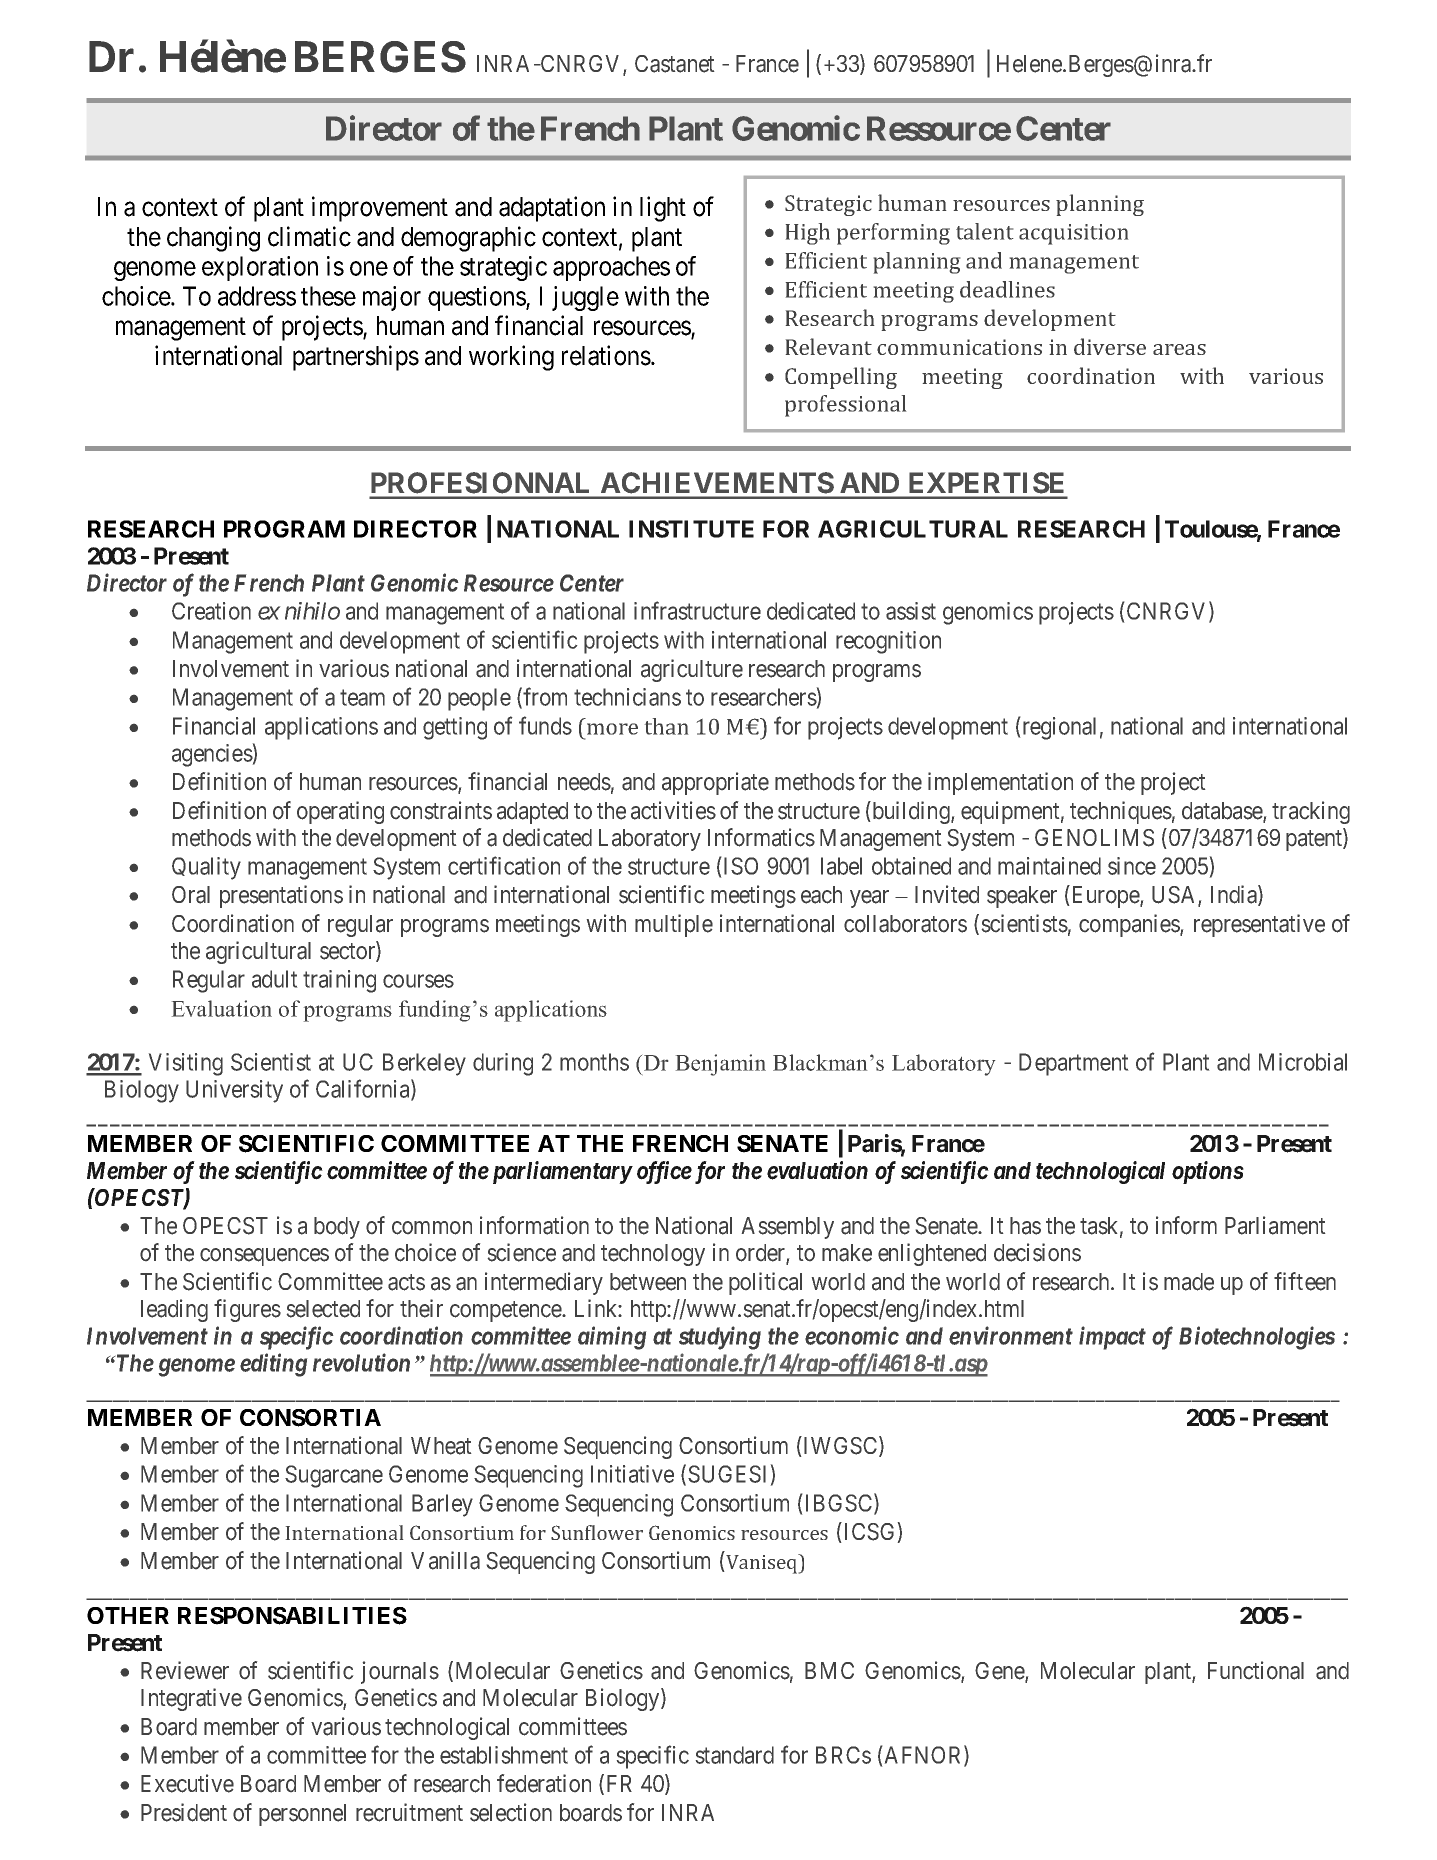 The image size is (1437, 1860). Describe the element at coordinates (808, 234) in the document. I see `High` at that location.
